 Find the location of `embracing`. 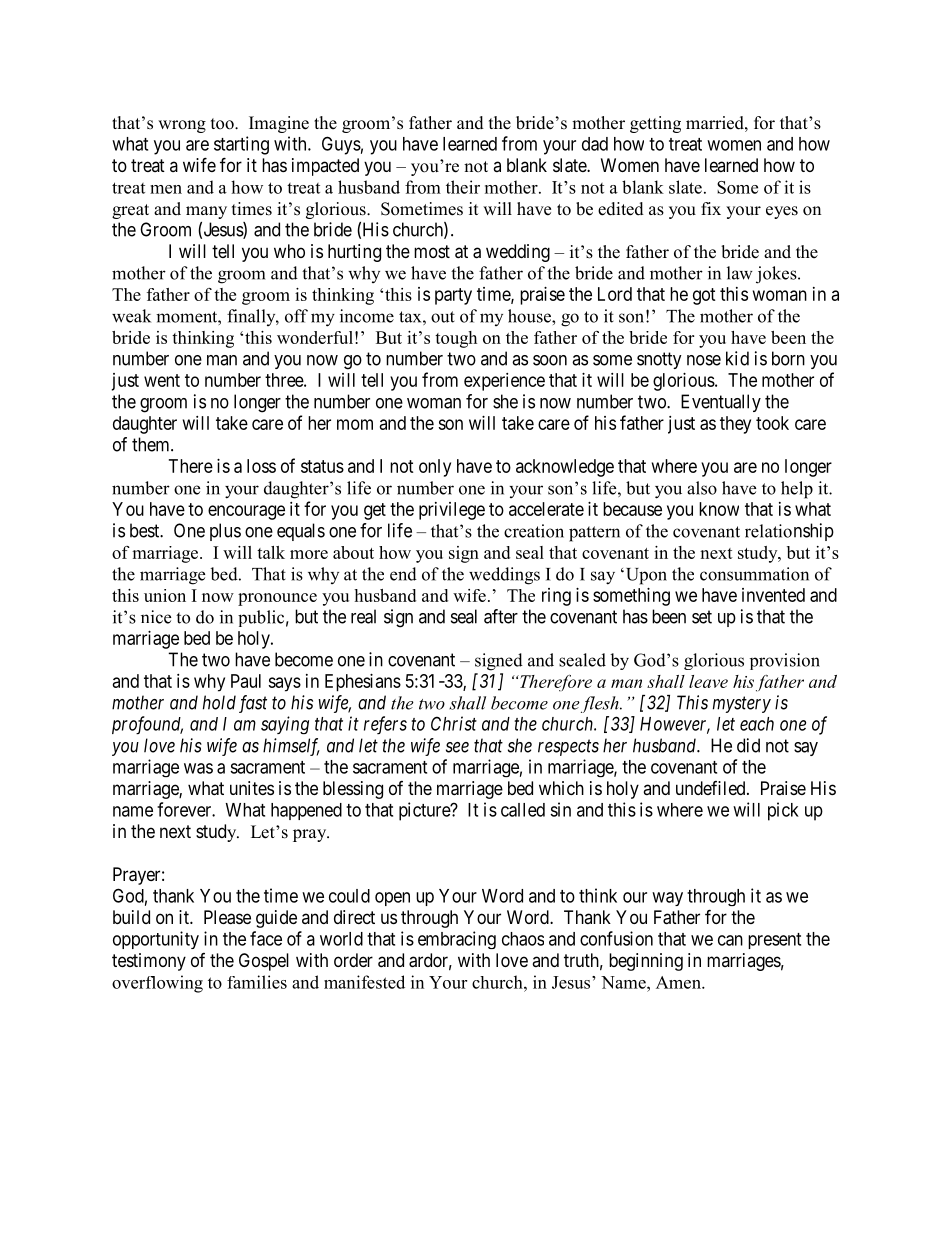

embracing is located at coordinates (457, 940).
